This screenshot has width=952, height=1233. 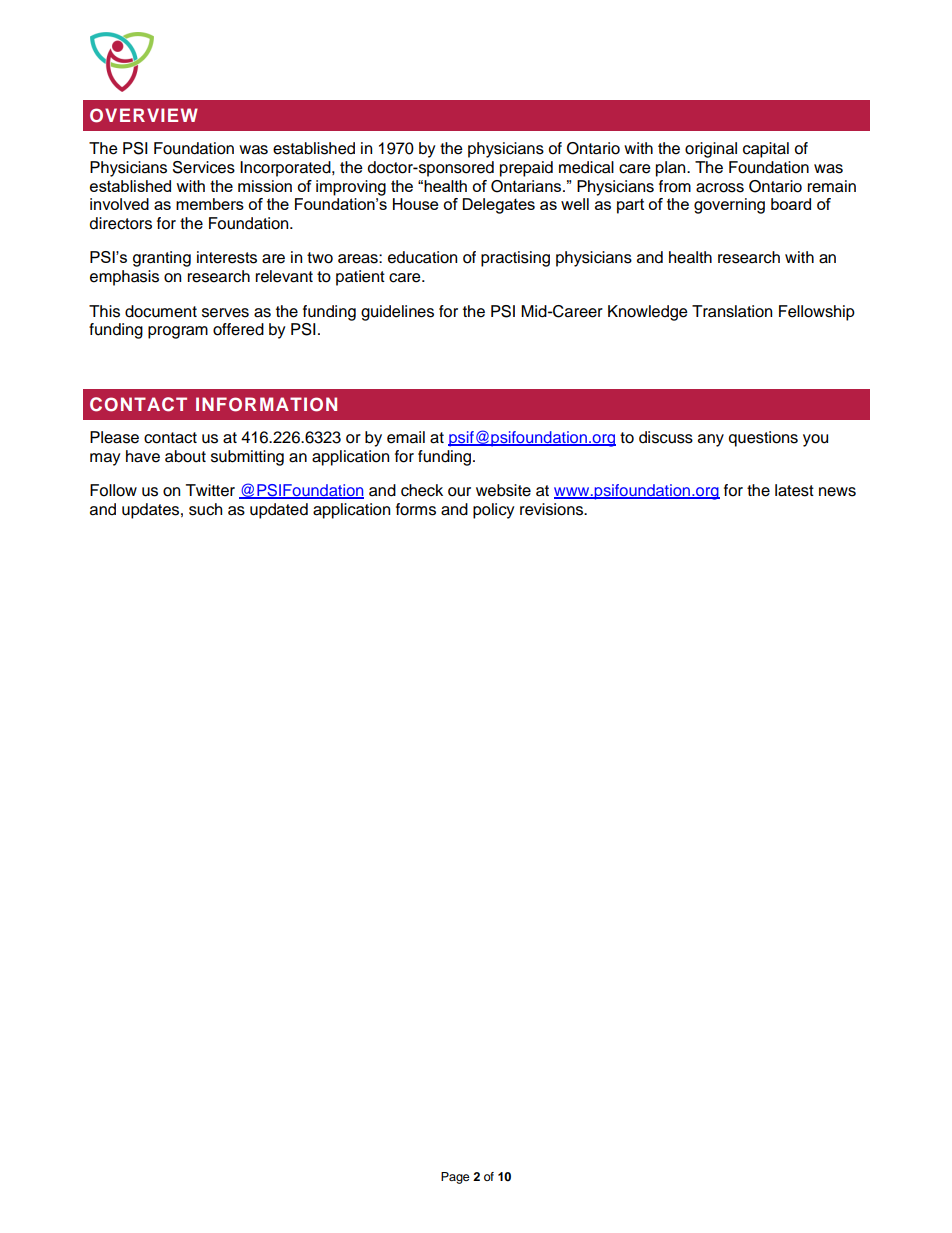 What do you see at coordinates (204, 167) in the screenshot?
I see `Services` at bounding box center [204, 167].
